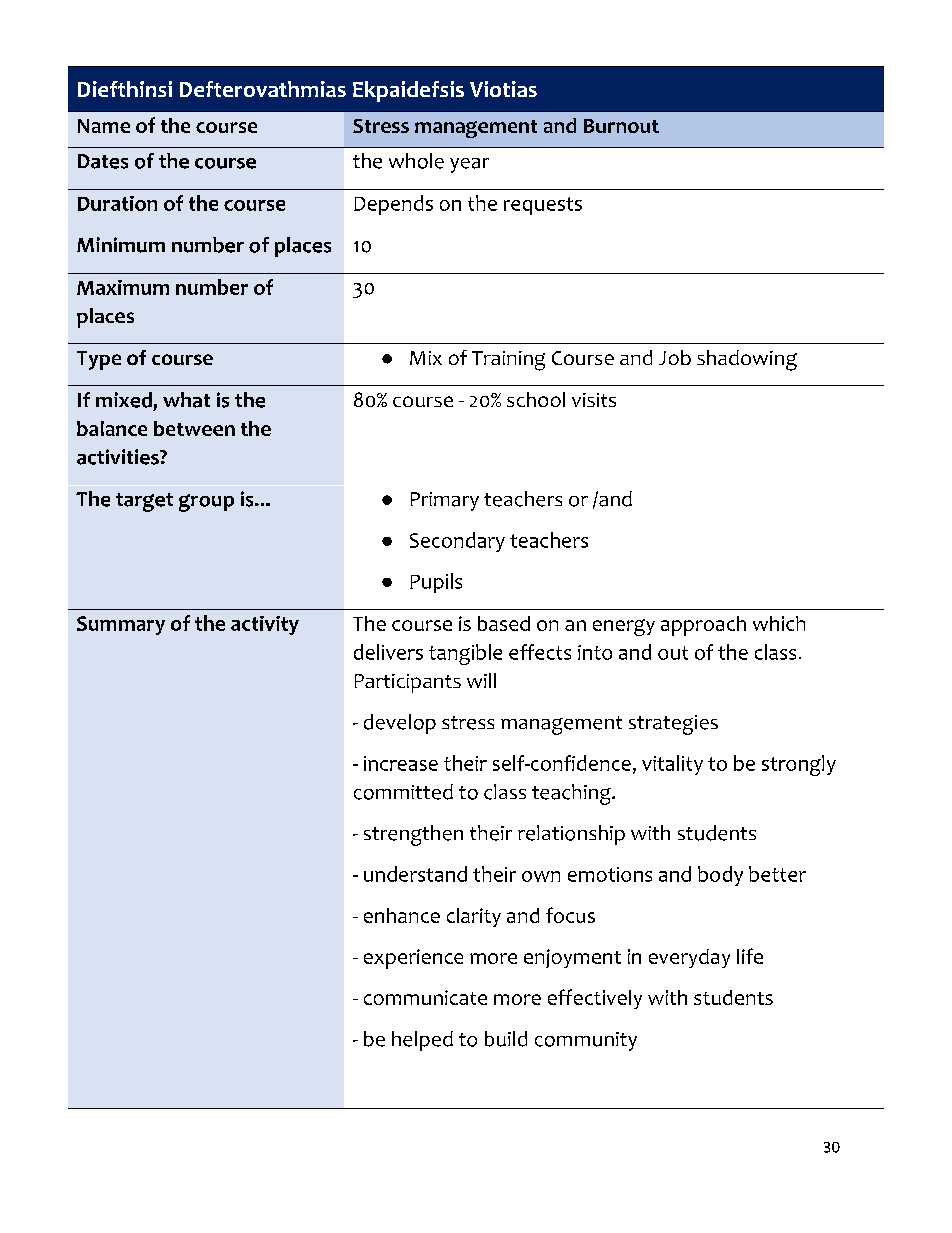  I want to click on between, so click(194, 428).
